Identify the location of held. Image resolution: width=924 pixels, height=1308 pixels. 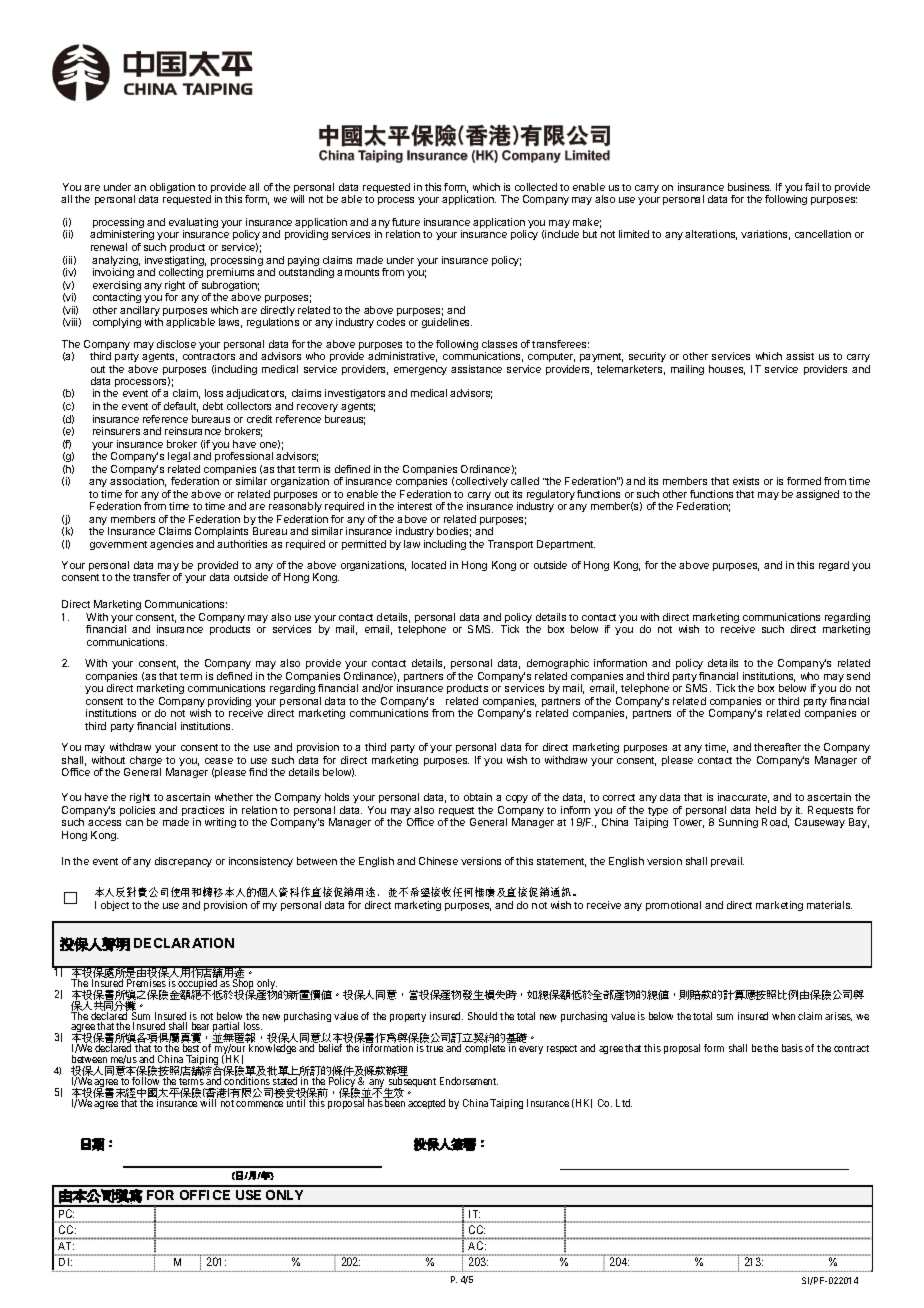
(766, 810).
